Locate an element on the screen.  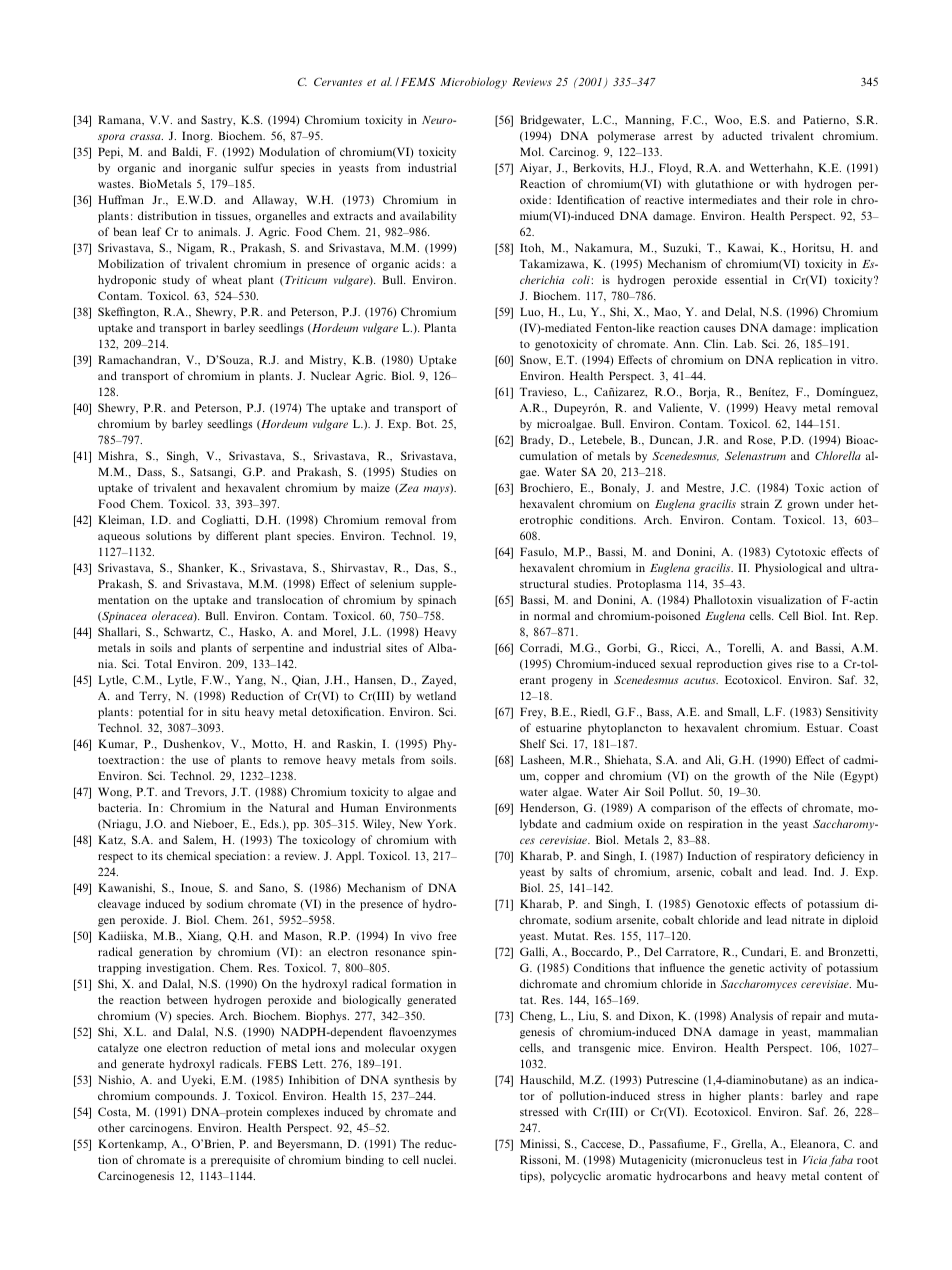
polymerase is located at coordinates (626, 137).
